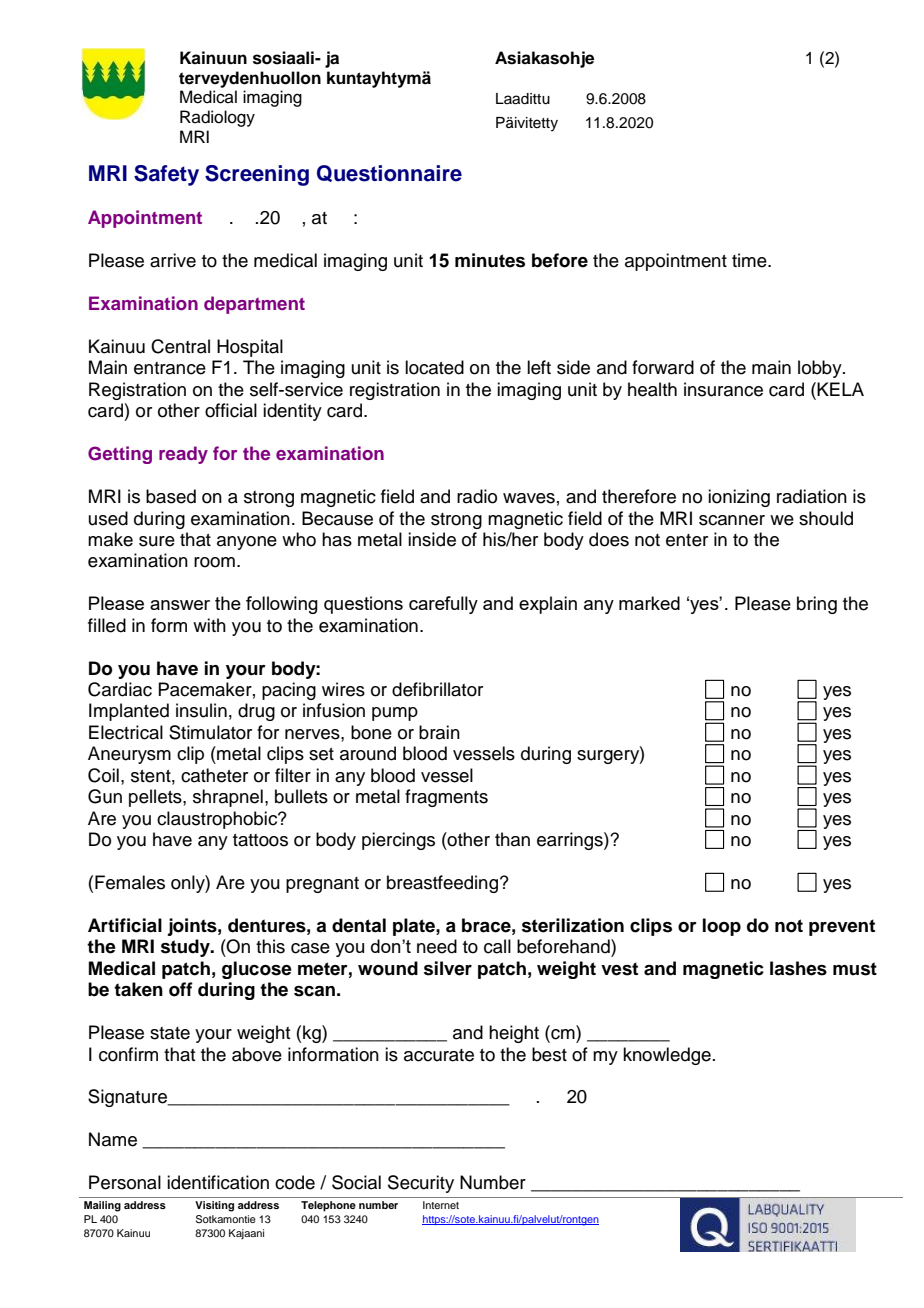 The image size is (924, 1308). I want to click on bring, so click(817, 605).
